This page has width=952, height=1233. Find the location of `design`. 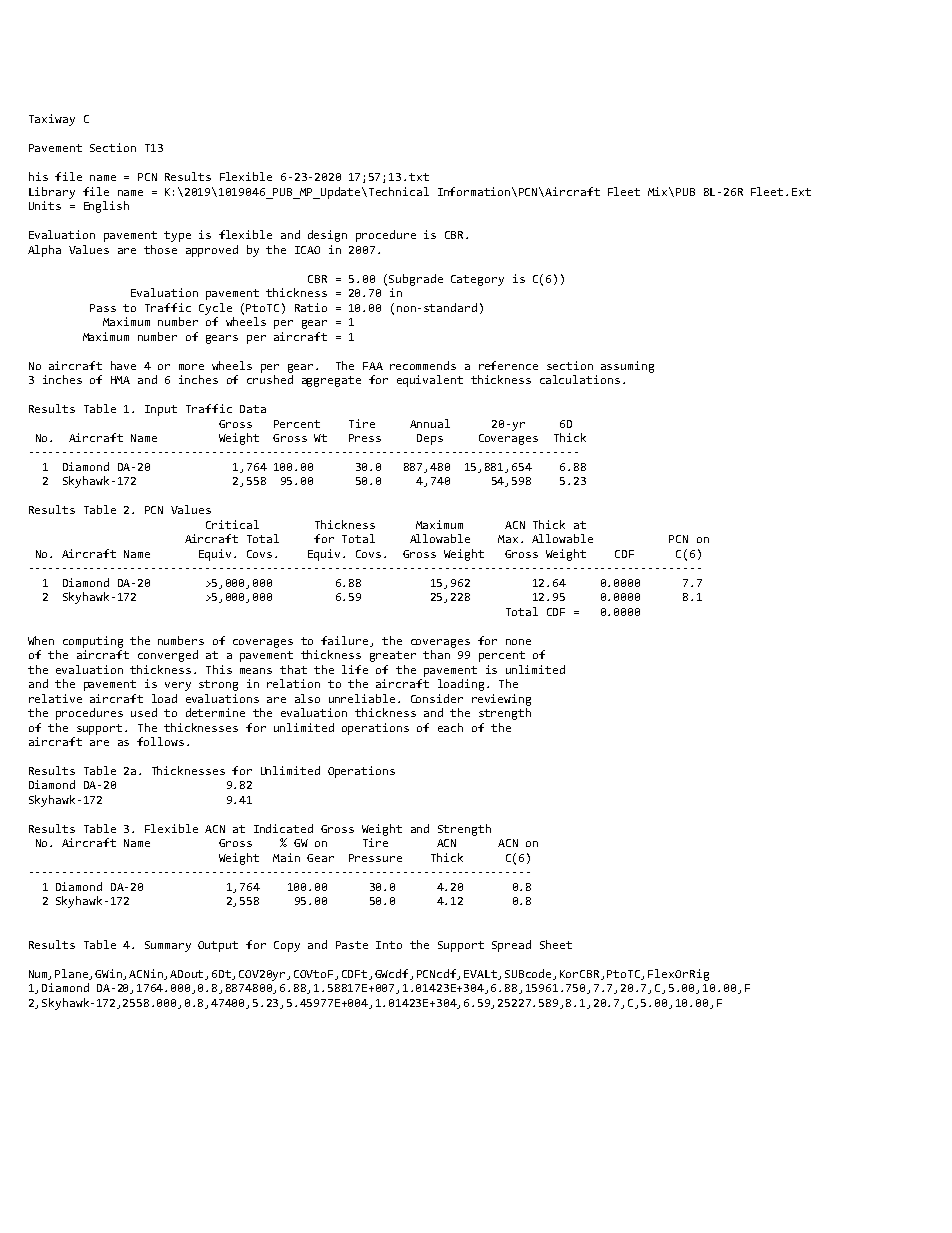

design is located at coordinates (327, 236).
